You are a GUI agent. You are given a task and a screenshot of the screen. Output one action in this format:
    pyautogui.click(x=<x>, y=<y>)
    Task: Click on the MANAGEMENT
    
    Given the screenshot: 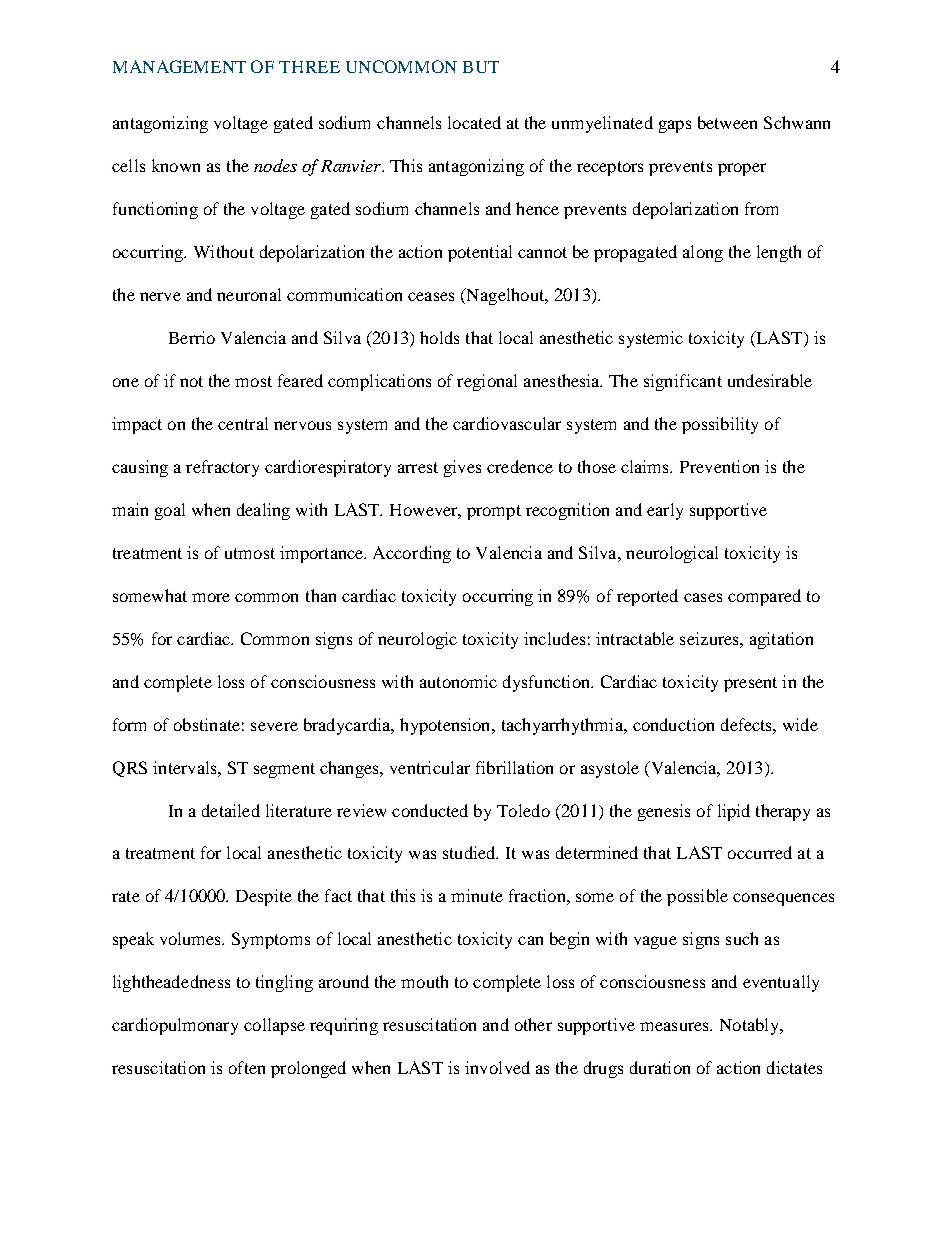 What is the action you would take?
    pyautogui.click(x=179, y=66)
